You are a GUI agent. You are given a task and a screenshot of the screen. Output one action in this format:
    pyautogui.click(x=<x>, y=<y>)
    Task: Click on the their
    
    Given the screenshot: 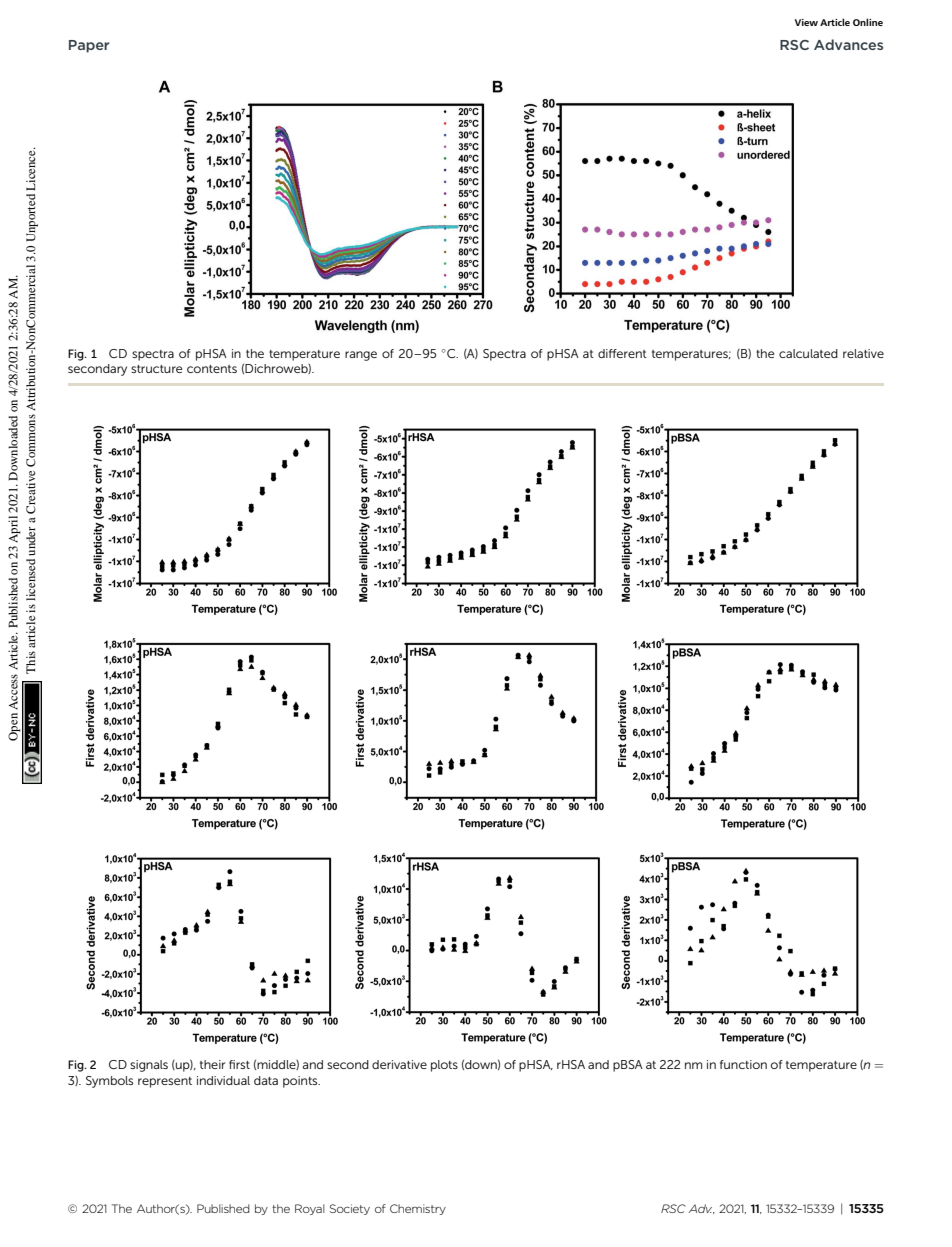 What is the action you would take?
    pyautogui.click(x=212, y=1064)
